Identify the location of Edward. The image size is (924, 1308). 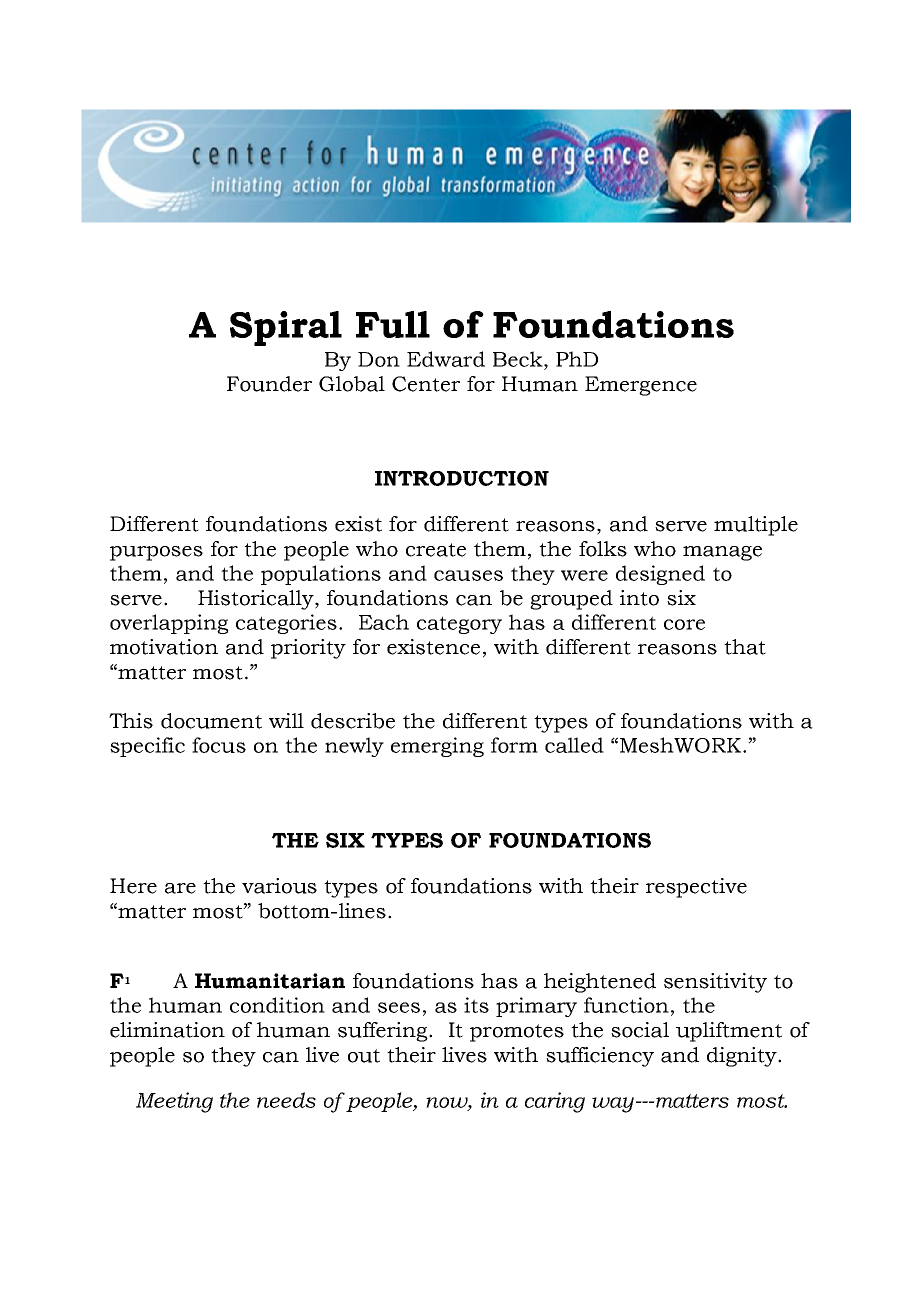
(446, 359).
